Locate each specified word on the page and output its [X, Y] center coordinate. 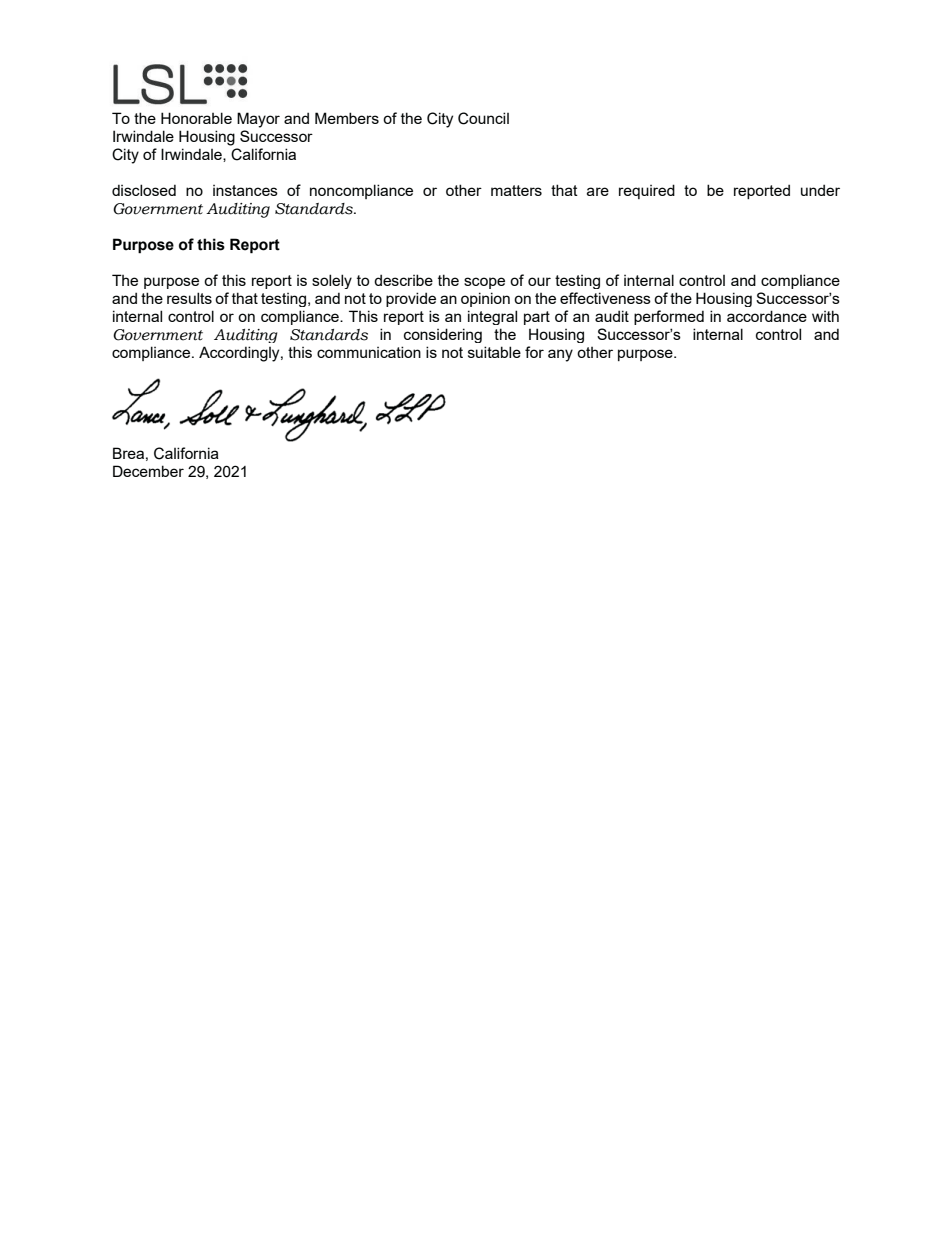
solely [332, 281]
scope [484, 283]
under [820, 190]
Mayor [258, 120]
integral [492, 317]
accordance [767, 316]
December [148, 471]
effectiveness [605, 298]
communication [369, 352]
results [189, 298]
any [560, 355]
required [647, 191]
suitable [494, 352]
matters [516, 190]
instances [245, 190]
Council [483, 118]
